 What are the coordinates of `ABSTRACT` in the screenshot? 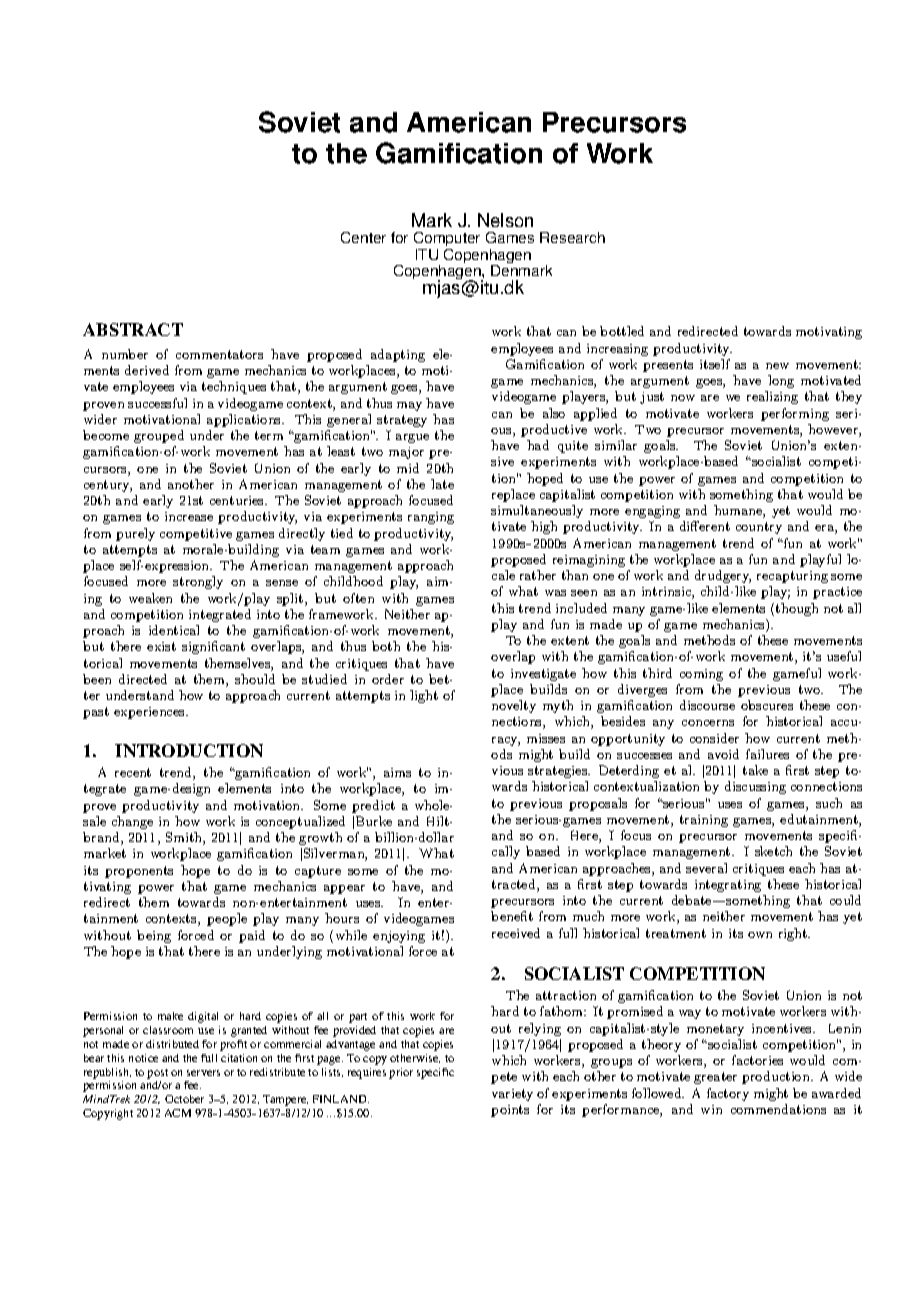 It's located at (133, 329).
